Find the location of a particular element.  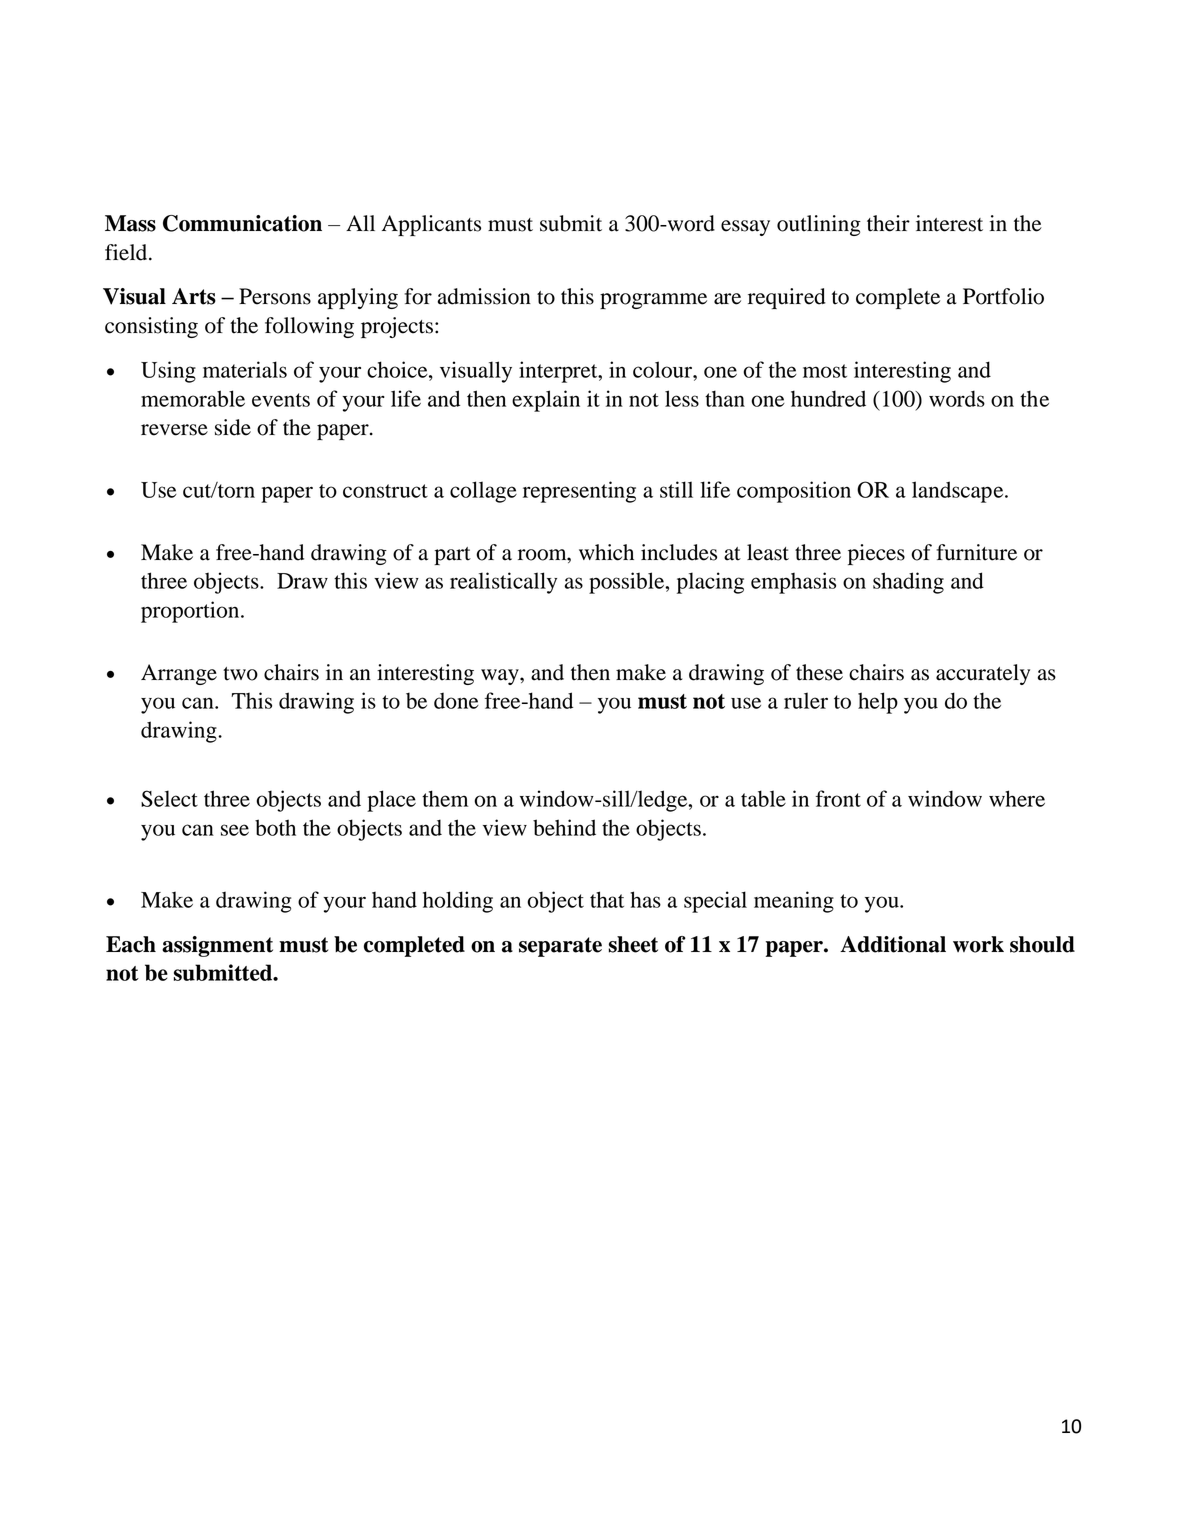

assignment is located at coordinates (217, 946).
